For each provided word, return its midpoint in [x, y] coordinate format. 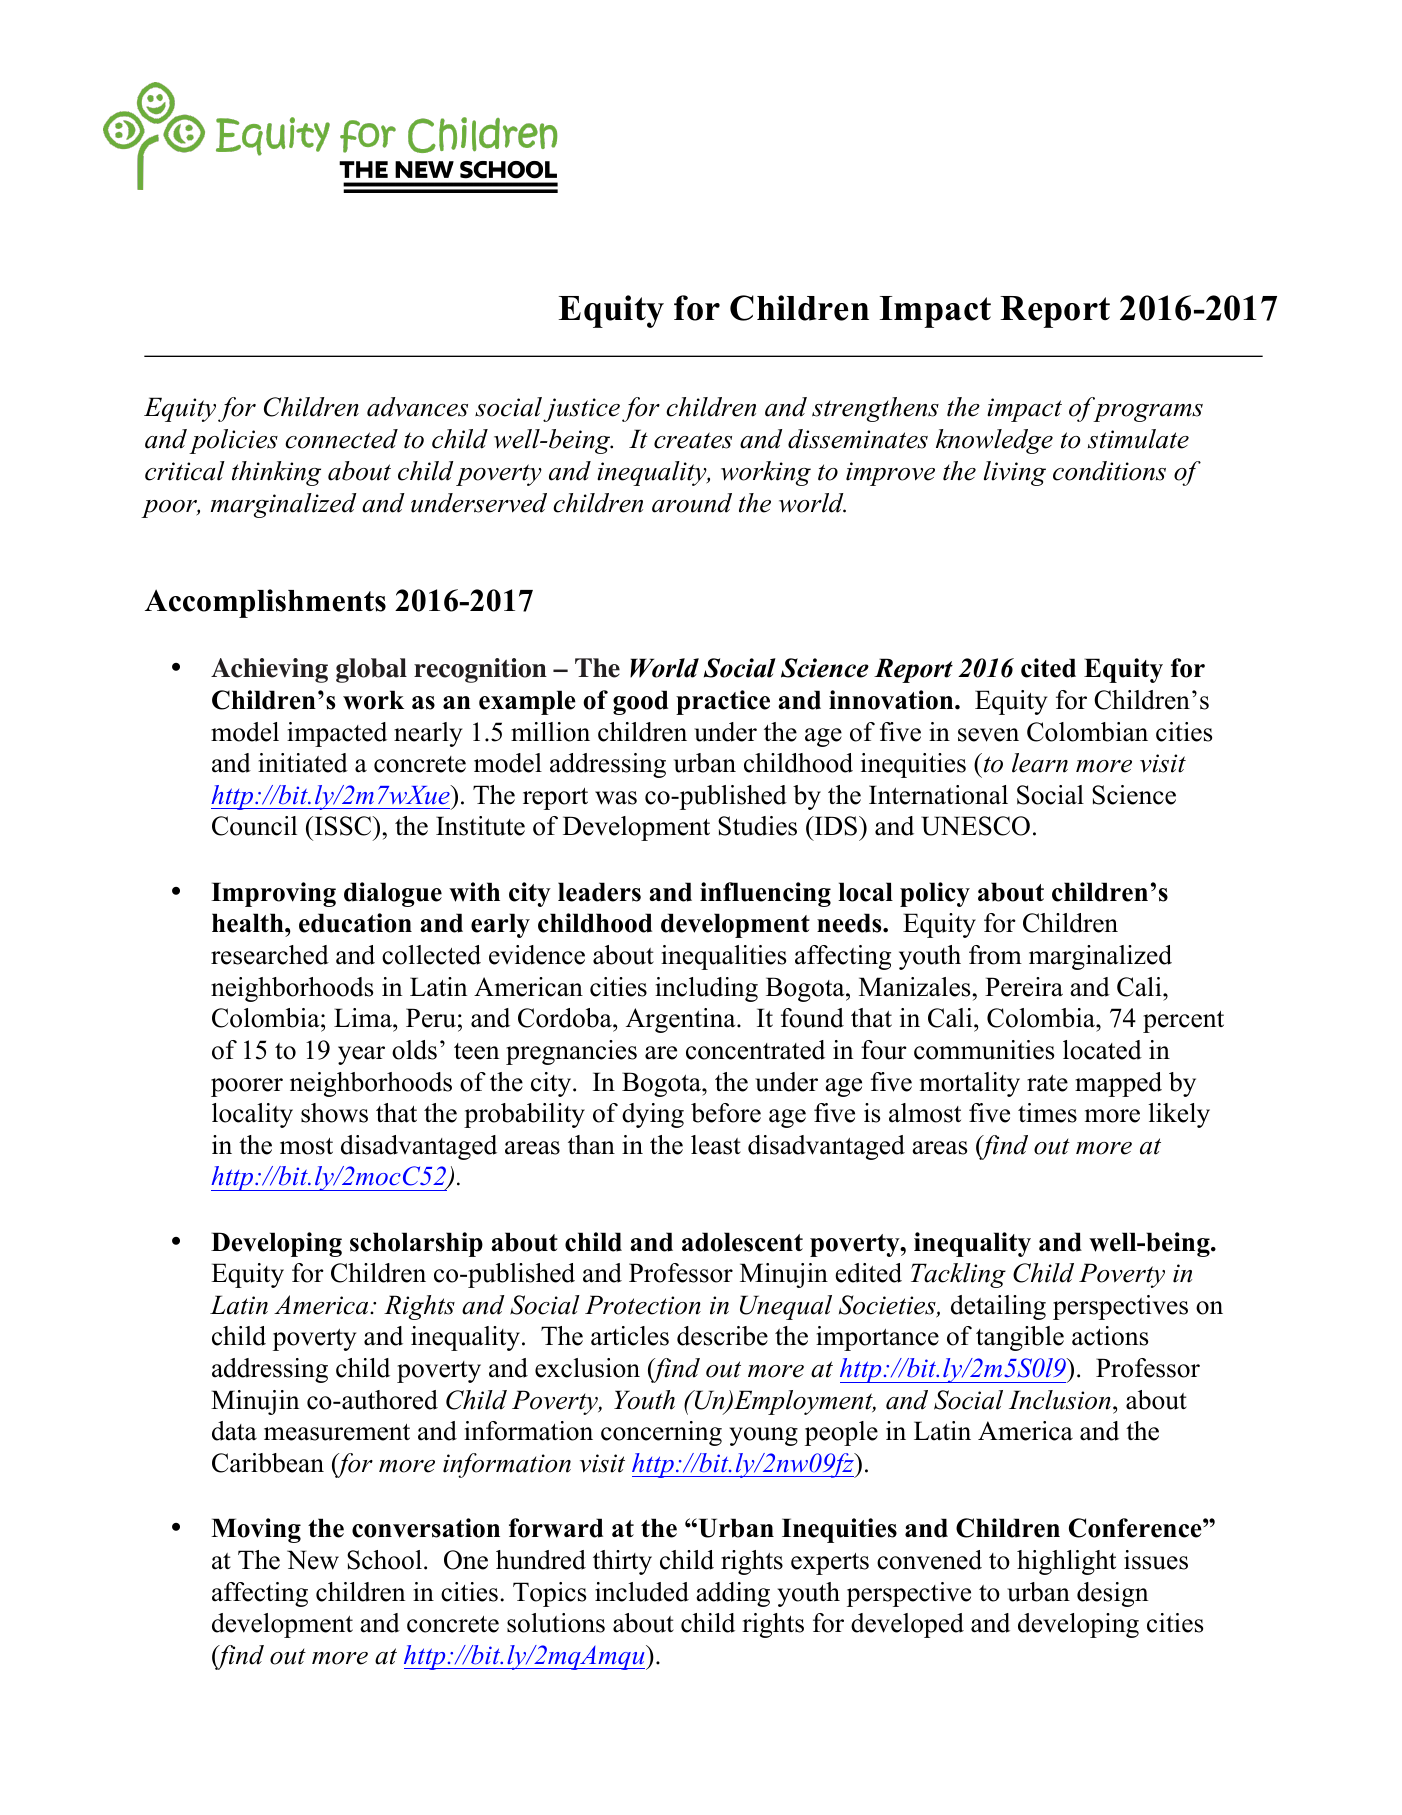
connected [341, 439]
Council [254, 826]
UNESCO [975, 826]
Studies [757, 826]
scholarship [416, 1244]
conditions [1109, 471]
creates [693, 440]
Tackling [958, 1275]
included [642, 1592]
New [313, 1560]
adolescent [742, 1242]
